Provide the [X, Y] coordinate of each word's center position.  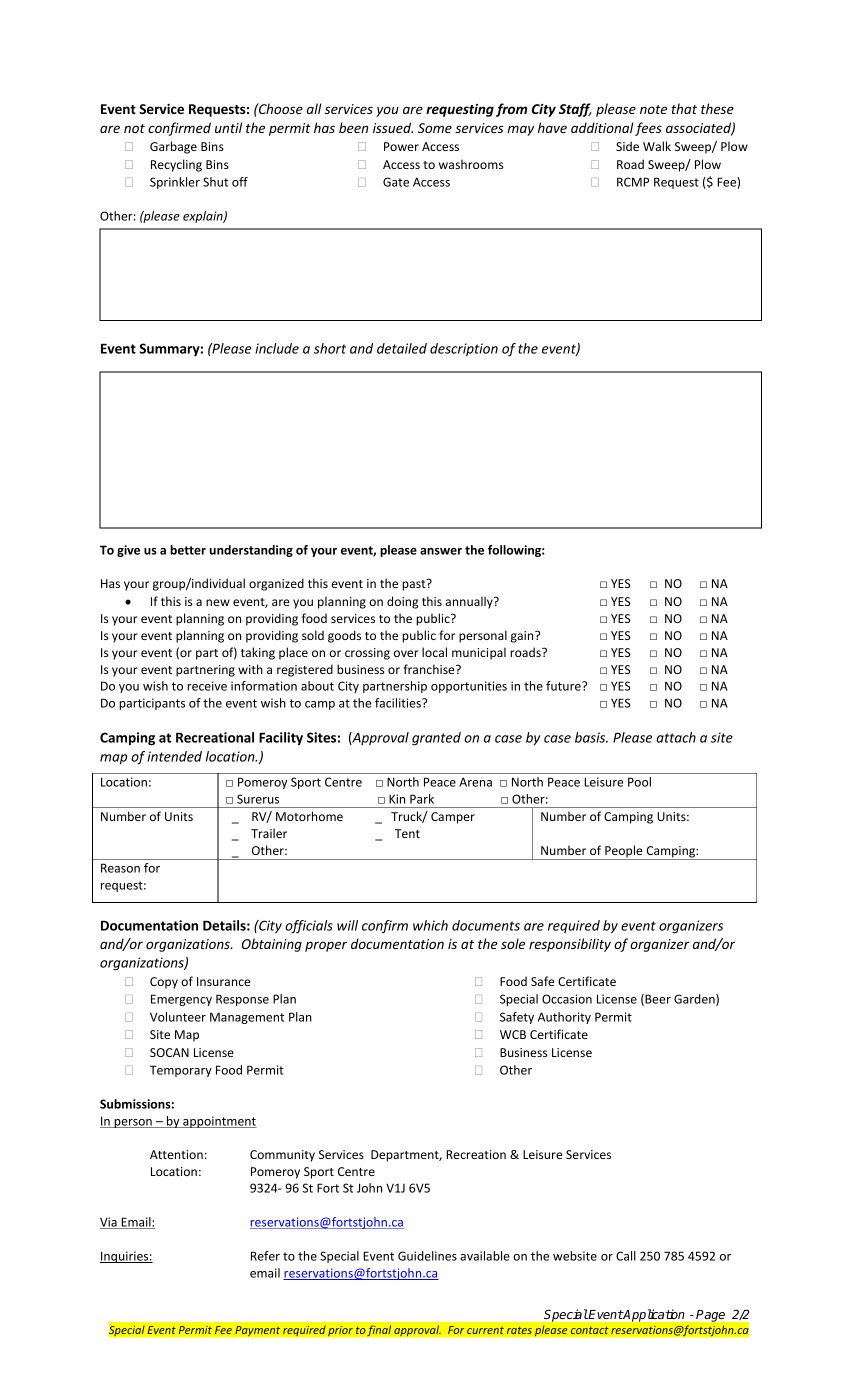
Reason [120, 868]
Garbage [173, 147]
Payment [257, 1331]
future [564, 686]
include [277, 348]
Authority [564, 1018]
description [464, 349]
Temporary [181, 1071]
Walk [657, 146]
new [218, 602]
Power [401, 146]
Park [422, 799]
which [430, 925]
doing [402, 602]
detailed [402, 348]
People [624, 852]
